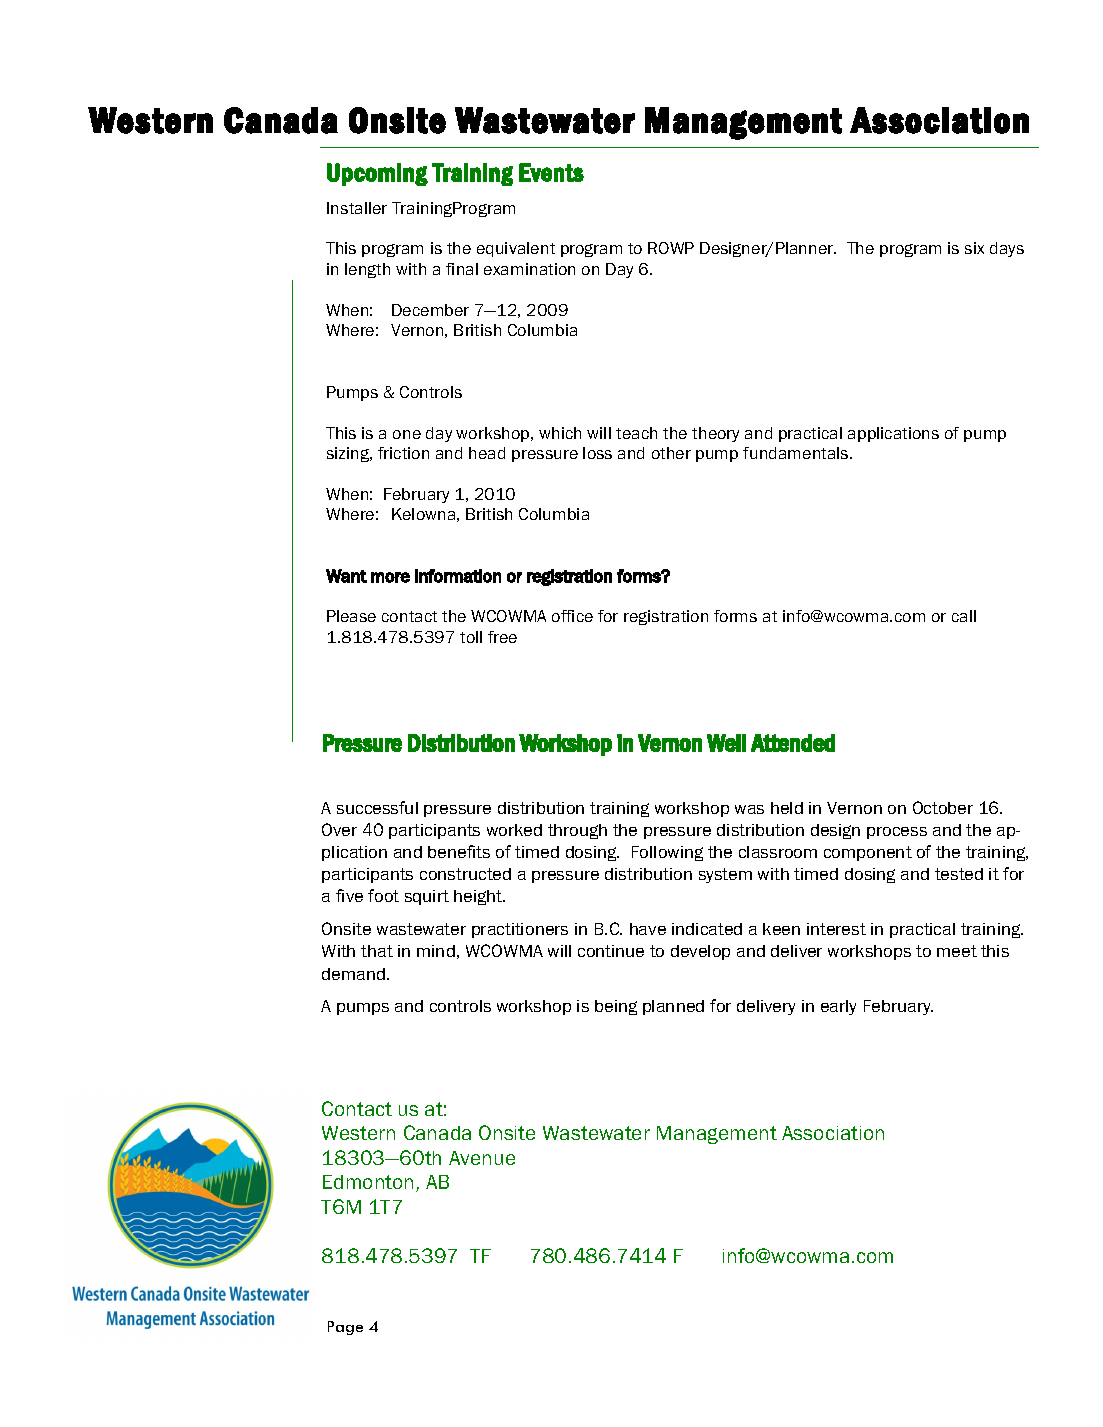 The image size is (1103, 1427). Describe the element at coordinates (974, 248) in the document. I see `six` at that location.
